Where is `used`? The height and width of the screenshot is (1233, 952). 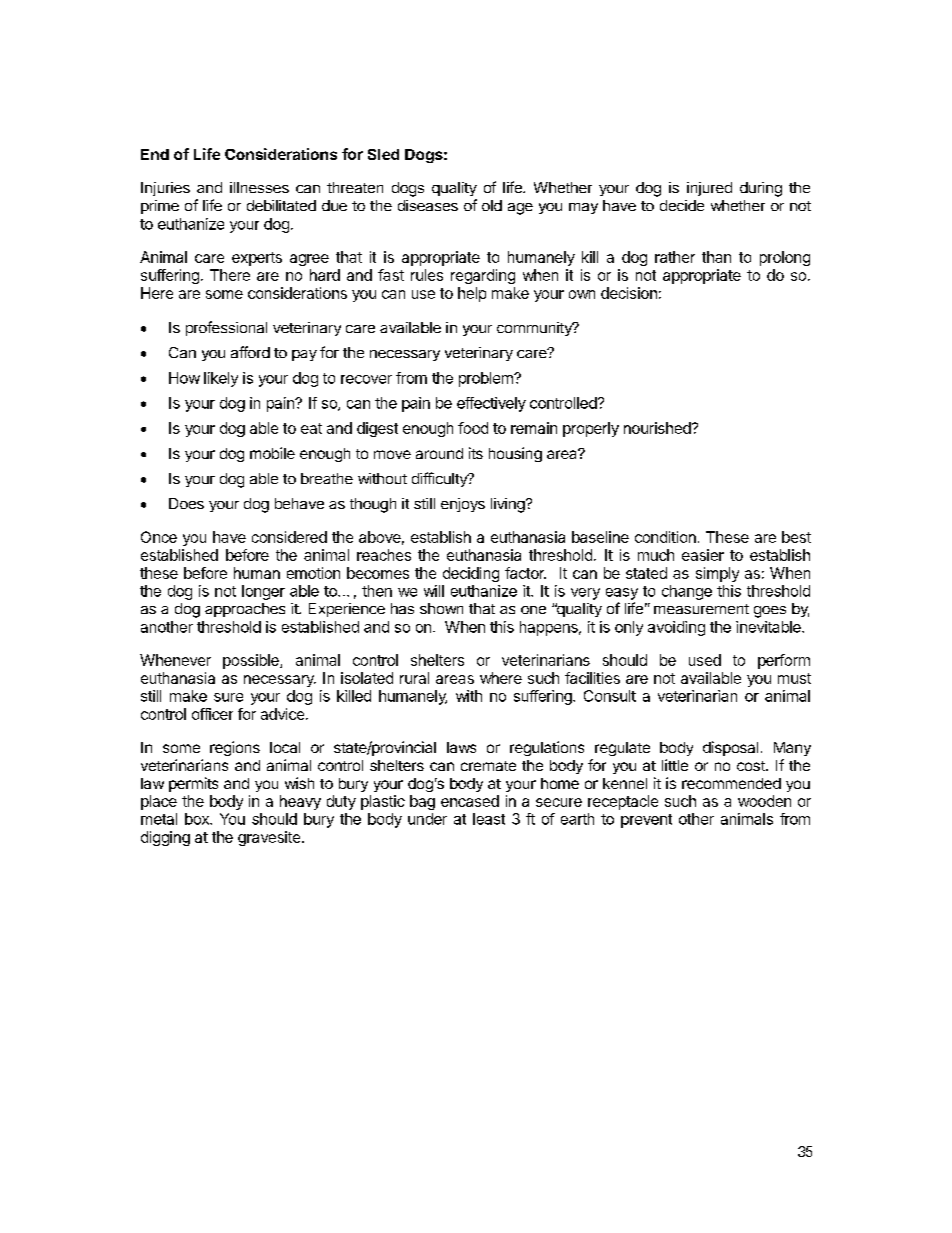 used is located at coordinates (705, 660).
